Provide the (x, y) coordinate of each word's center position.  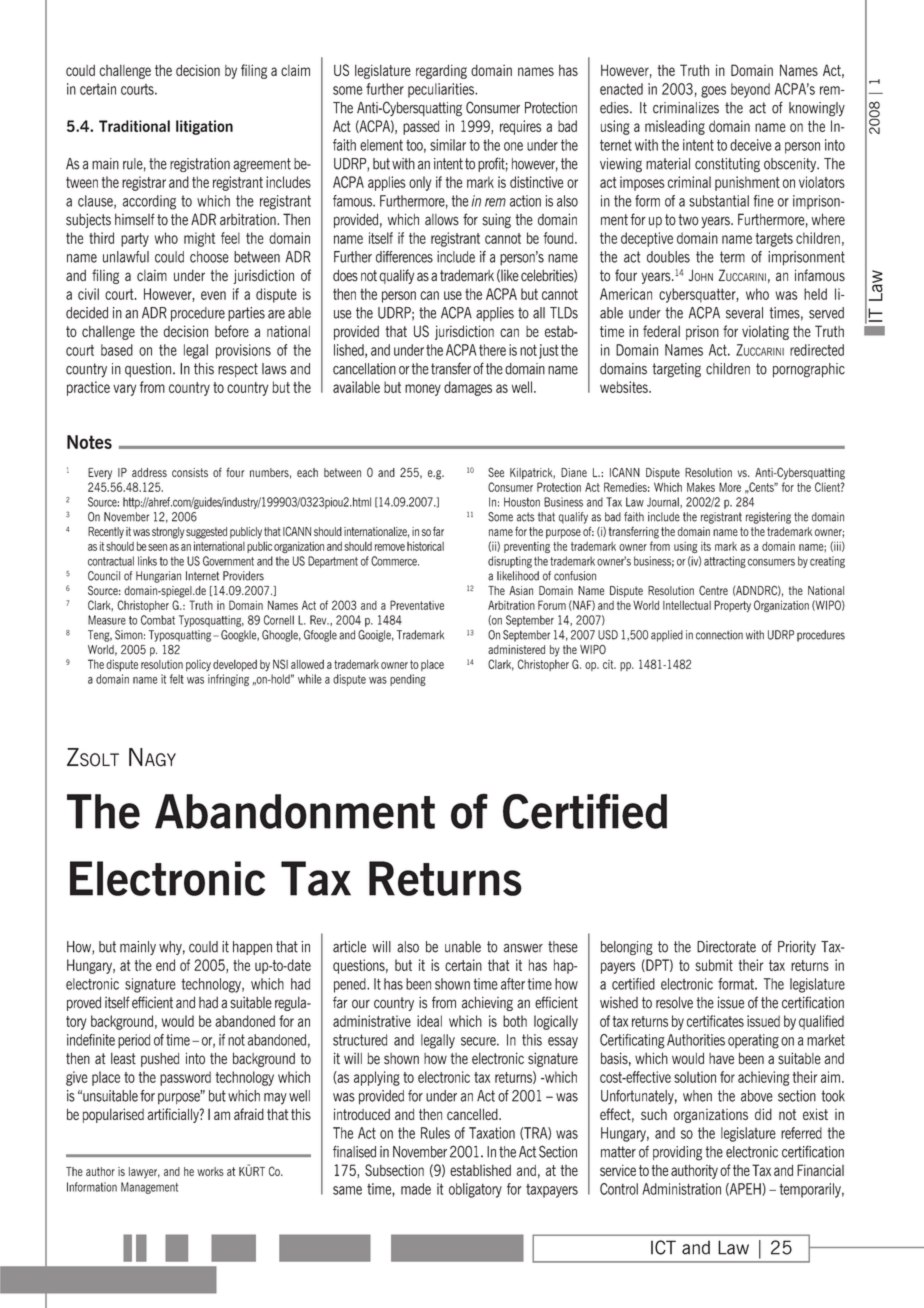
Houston (522, 502)
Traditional (134, 126)
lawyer (144, 1173)
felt (177, 679)
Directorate (726, 947)
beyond (750, 90)
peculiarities (442, 90)
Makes (701, 487)
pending (408, 680)
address (149, 472)
